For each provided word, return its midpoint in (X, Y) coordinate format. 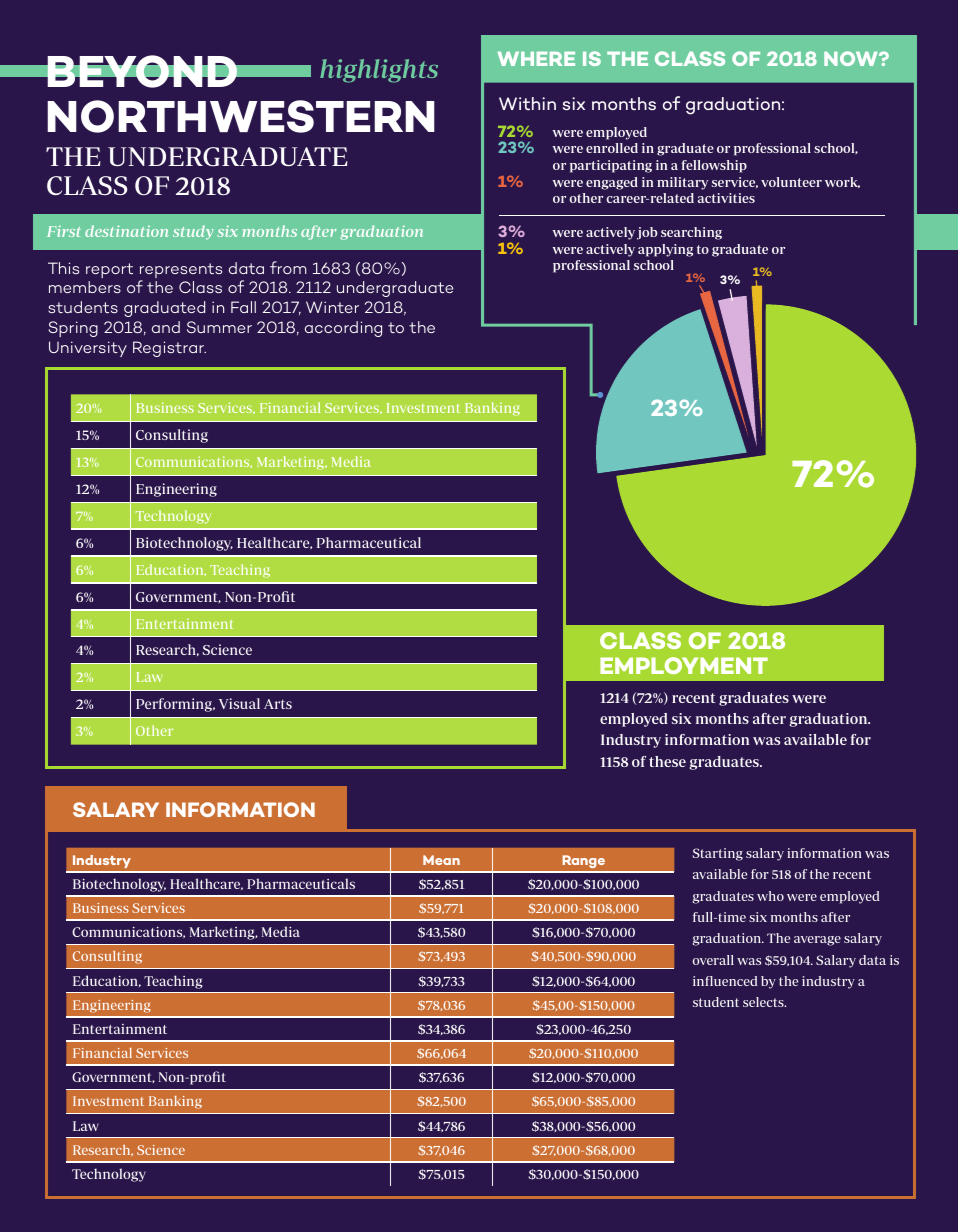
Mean (441, 860)
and (166, 327)
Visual (239, 703)
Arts (278, 704)
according (343, 329)
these (667, 761)
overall (713, 960)
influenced (725, 981)
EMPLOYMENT (684, 665)
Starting (717, 854)
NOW (852, 58)
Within (527, 104)
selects (764, 1002)
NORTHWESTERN (241, 116)
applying (665, 250)
